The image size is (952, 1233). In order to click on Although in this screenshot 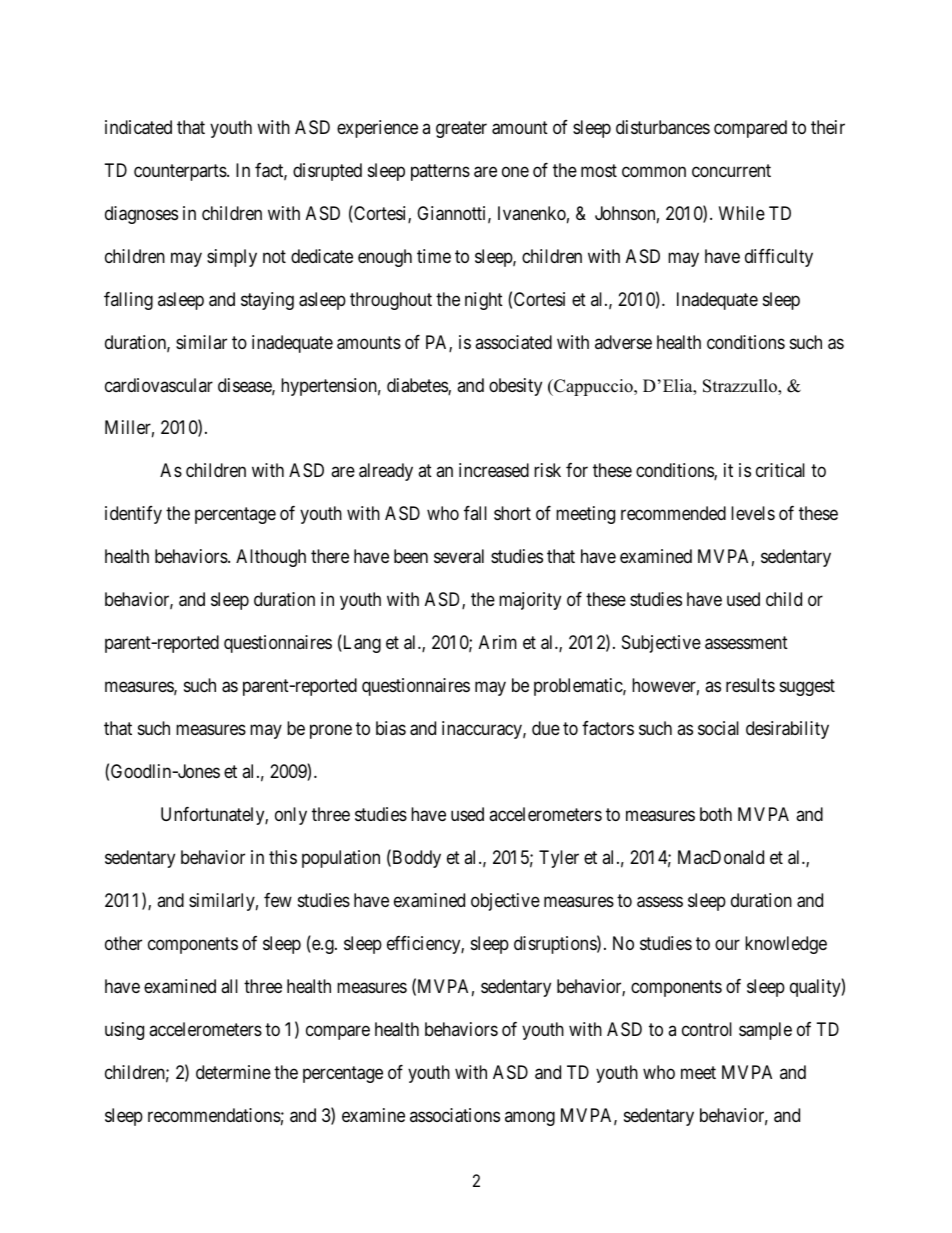, I will do `click(271, 558)`.
